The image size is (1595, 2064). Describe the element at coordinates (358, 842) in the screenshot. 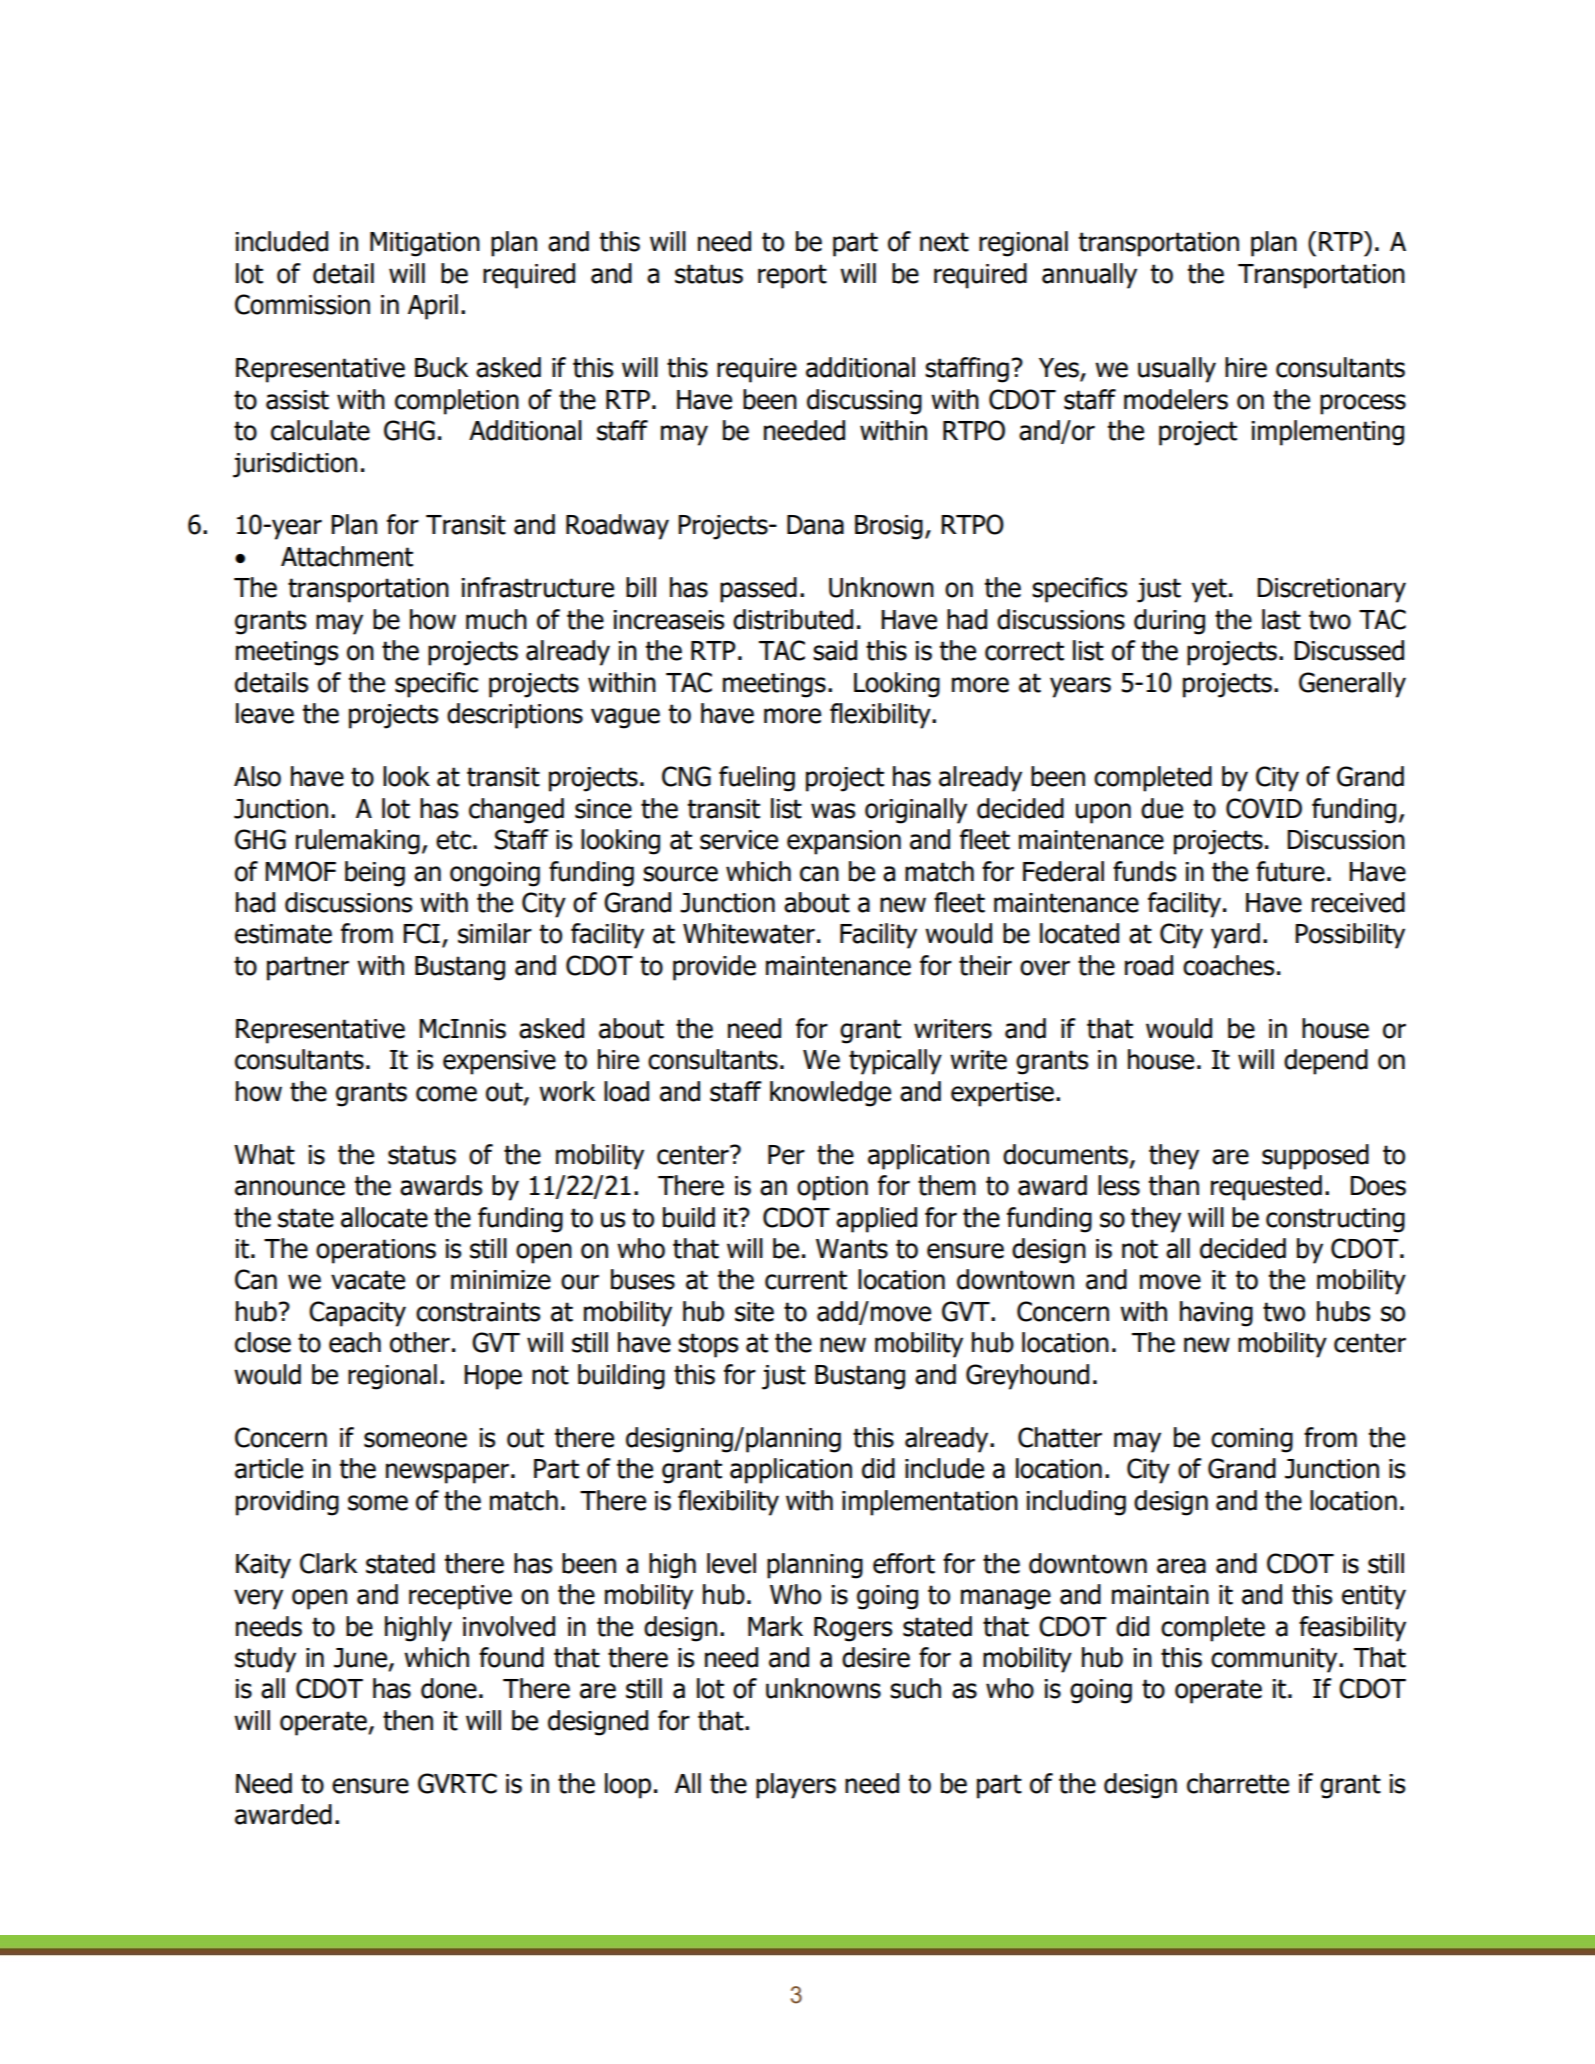

I see `rulemaking` at that location.
